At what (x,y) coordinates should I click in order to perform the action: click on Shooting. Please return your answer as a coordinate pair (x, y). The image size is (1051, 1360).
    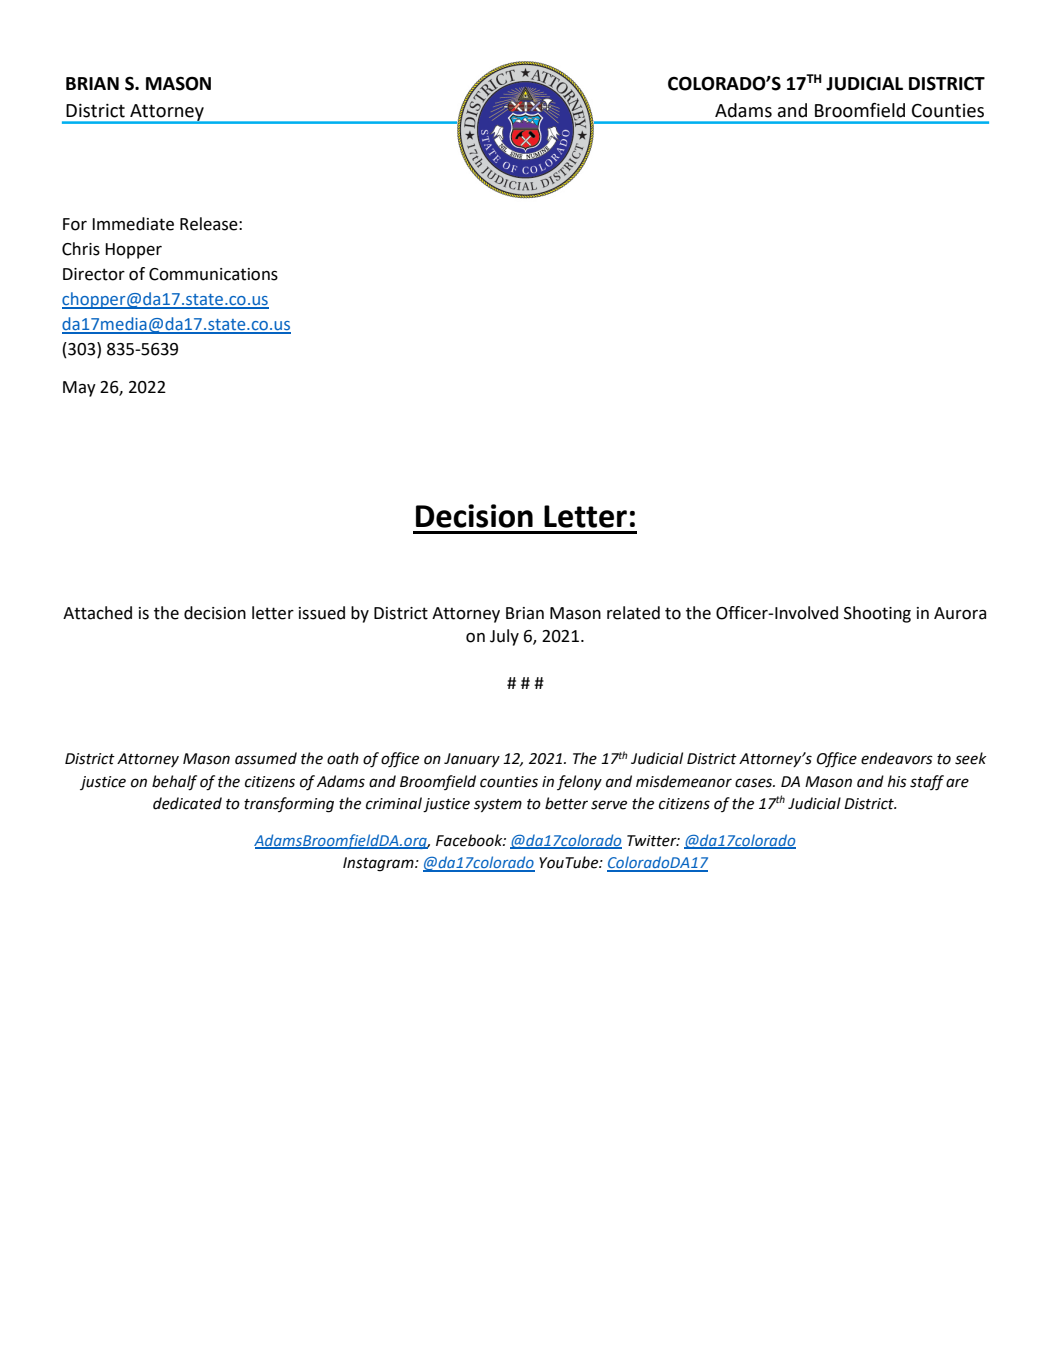
    Looking at the image, I should click on (877, 614).
